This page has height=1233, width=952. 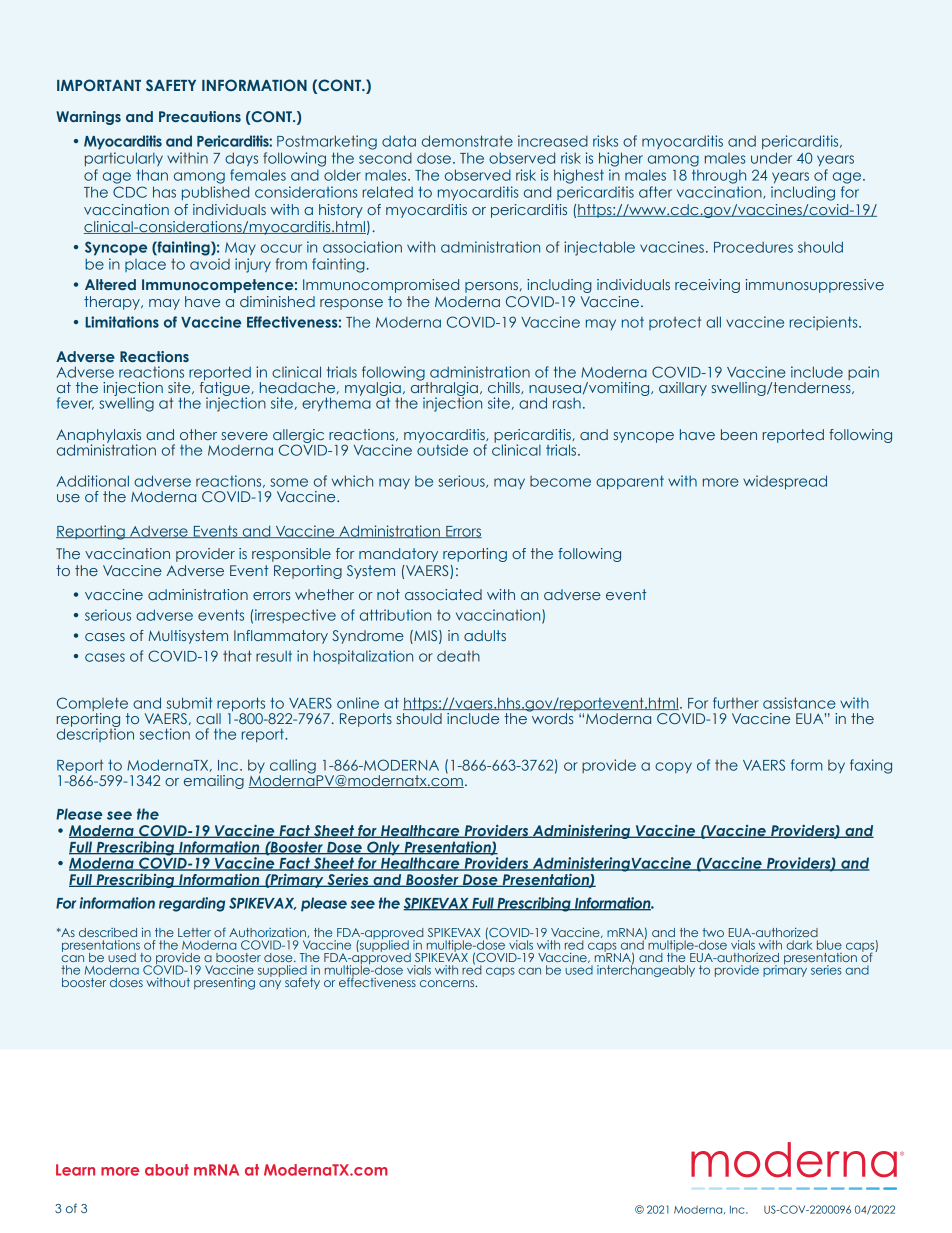 What do you see at coordinates (442, 449) in the page?
I see `outside` at bounding box center [442, 449].
